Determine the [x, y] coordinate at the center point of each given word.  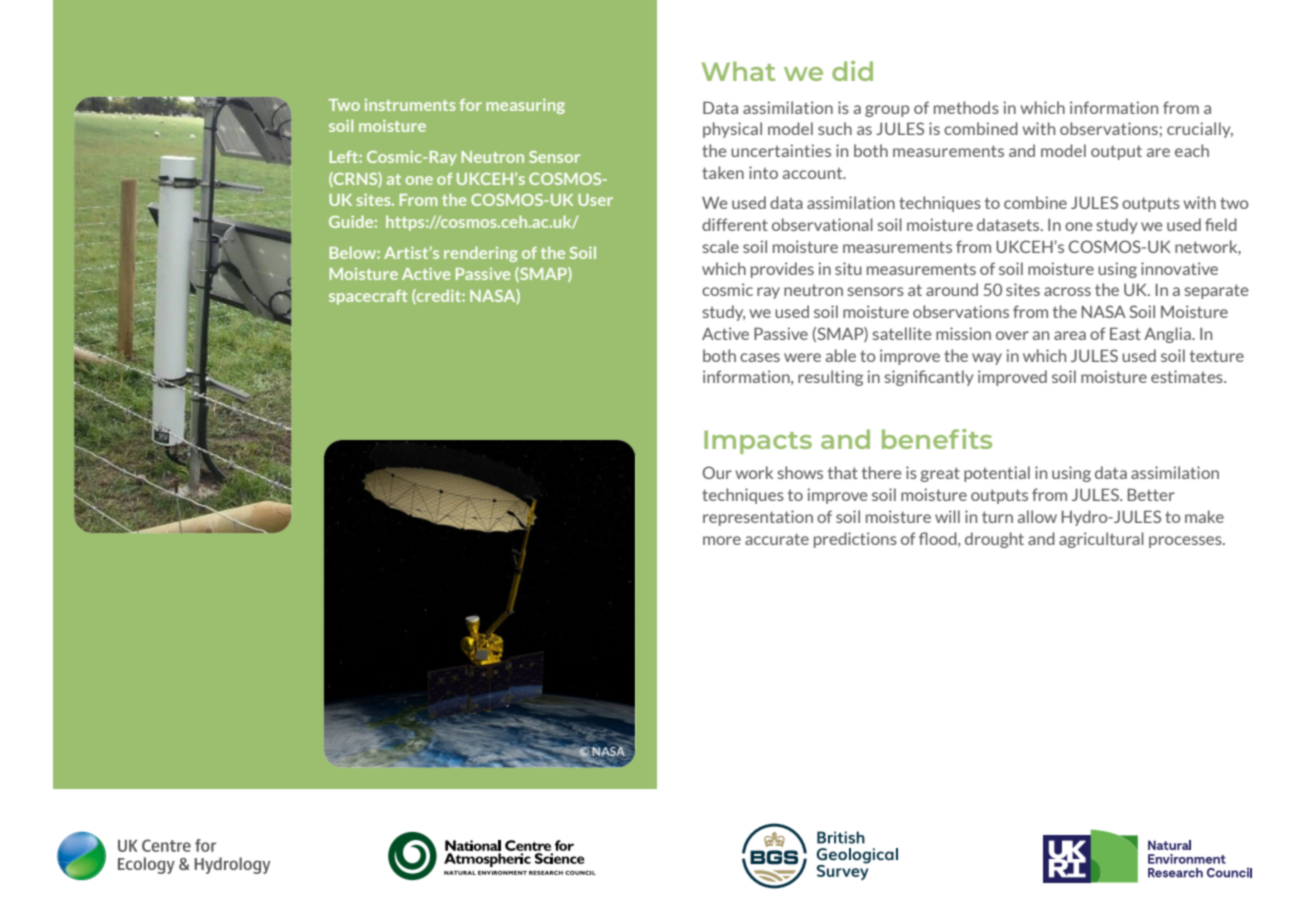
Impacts [758, 442]
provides [782, 270]
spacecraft [368, 297]
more [722, 540]
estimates [1188, 376]
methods [966, 107]
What [738, 71]
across [1067, 291]
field [1221, 224]
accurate [777, 539]
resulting [830, 378]
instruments [410, 105]
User [595, 200]
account [814, 173]
